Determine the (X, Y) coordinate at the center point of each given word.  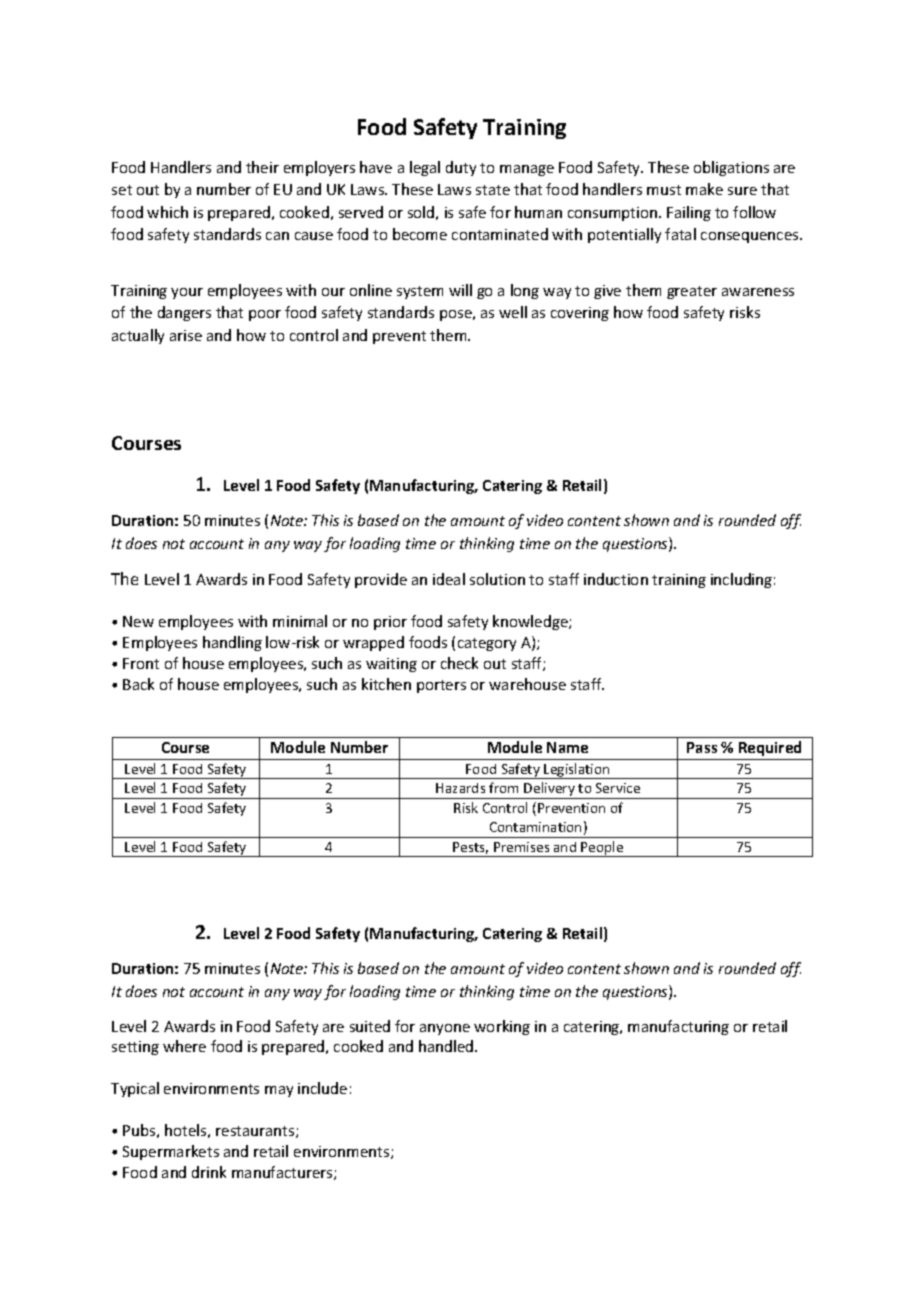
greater (692, 292)
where (184, 1046)
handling (232, 643)
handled (447, 1046)
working (502, 1027)
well (513, 312)
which (167, 212)
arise (186, 335)
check (459, 663)
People (603, 849)
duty (461, 168)
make (704, 189)
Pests (470, 848)
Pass (702, 747)
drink (209, 1172)
